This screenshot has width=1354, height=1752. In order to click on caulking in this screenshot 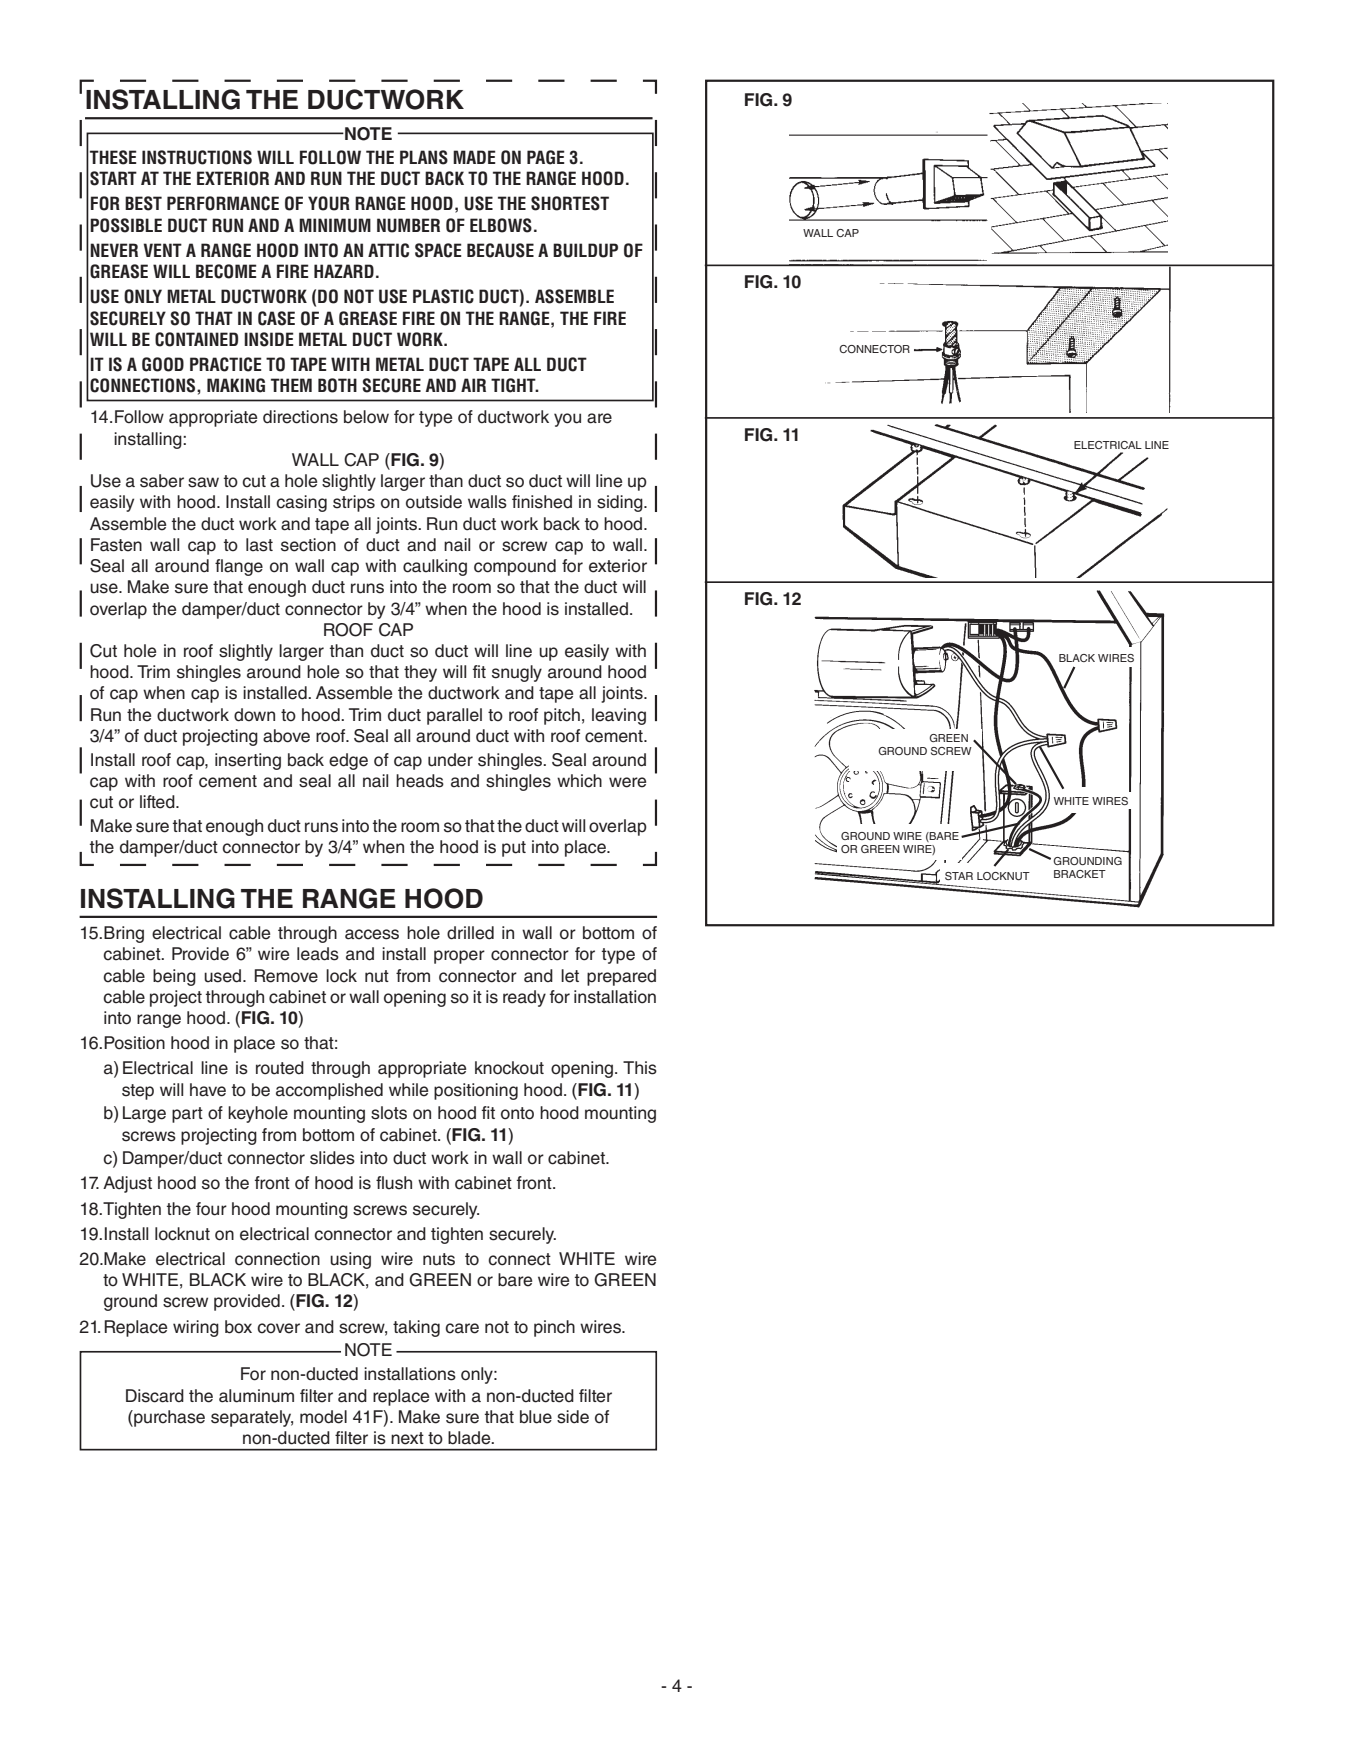, I will do `click(435, 567)`.
